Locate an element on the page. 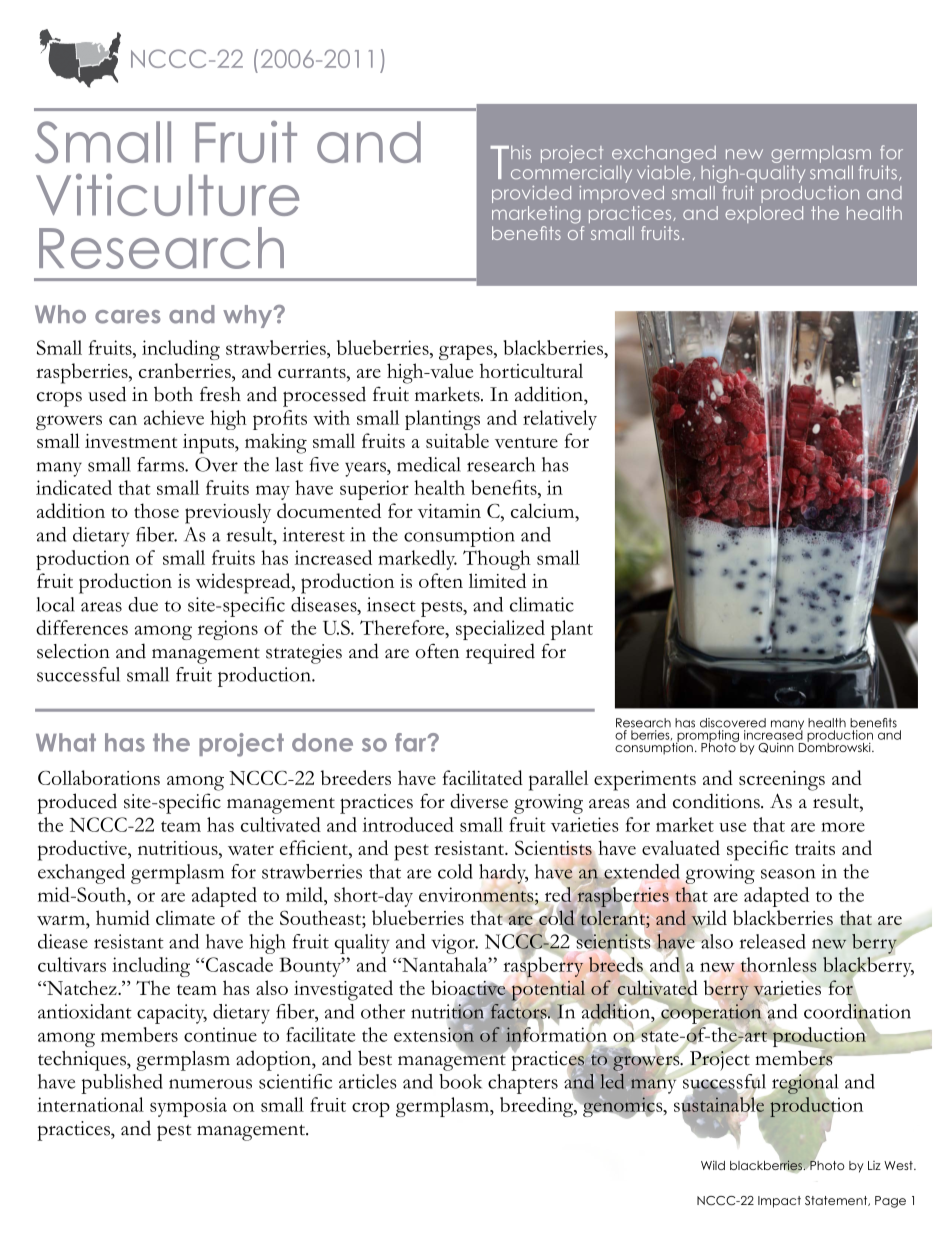  vitamin is located at coordinates (449, 511).
